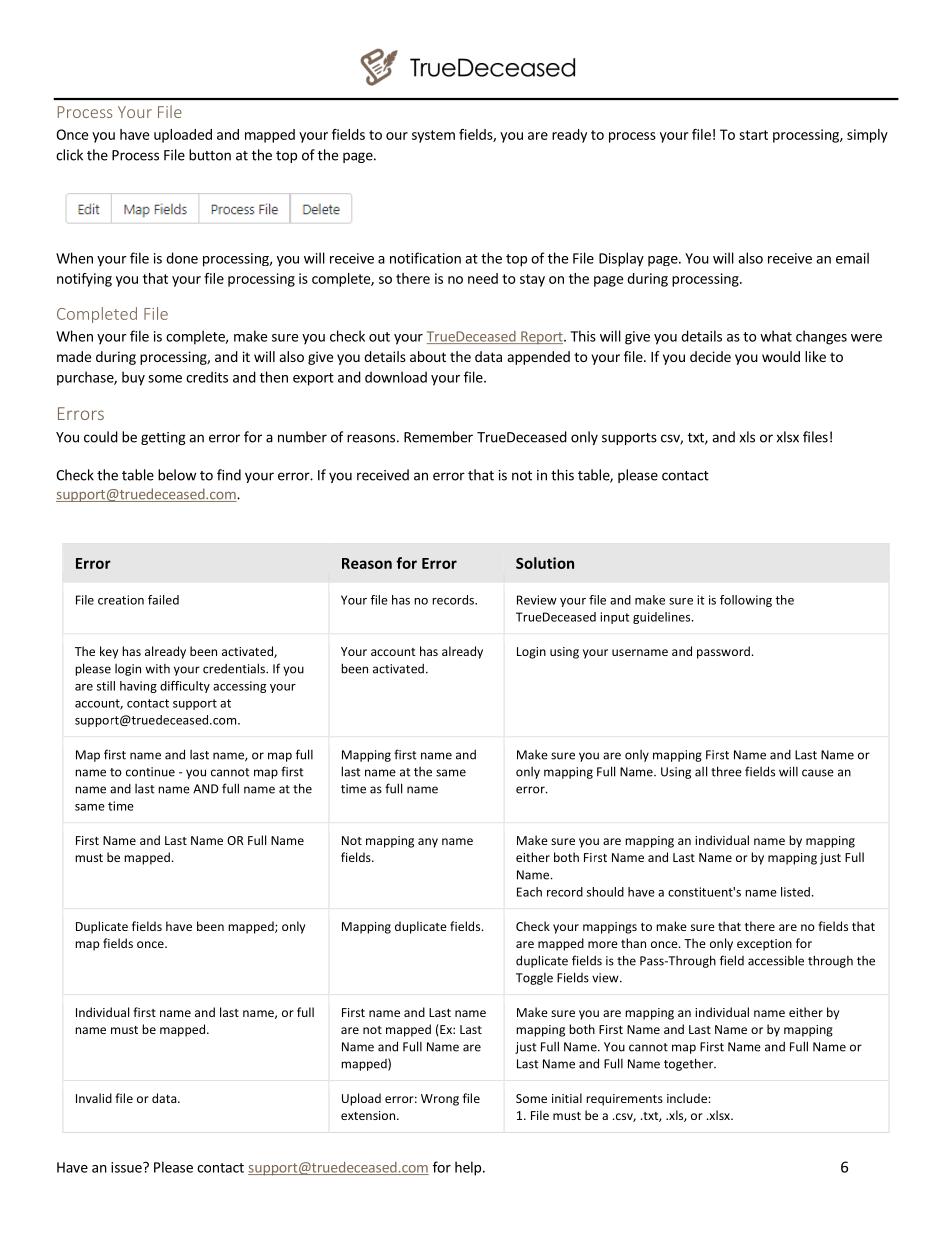 This page has width=952, height=1233. I want to click on click, so click(69, 155).
